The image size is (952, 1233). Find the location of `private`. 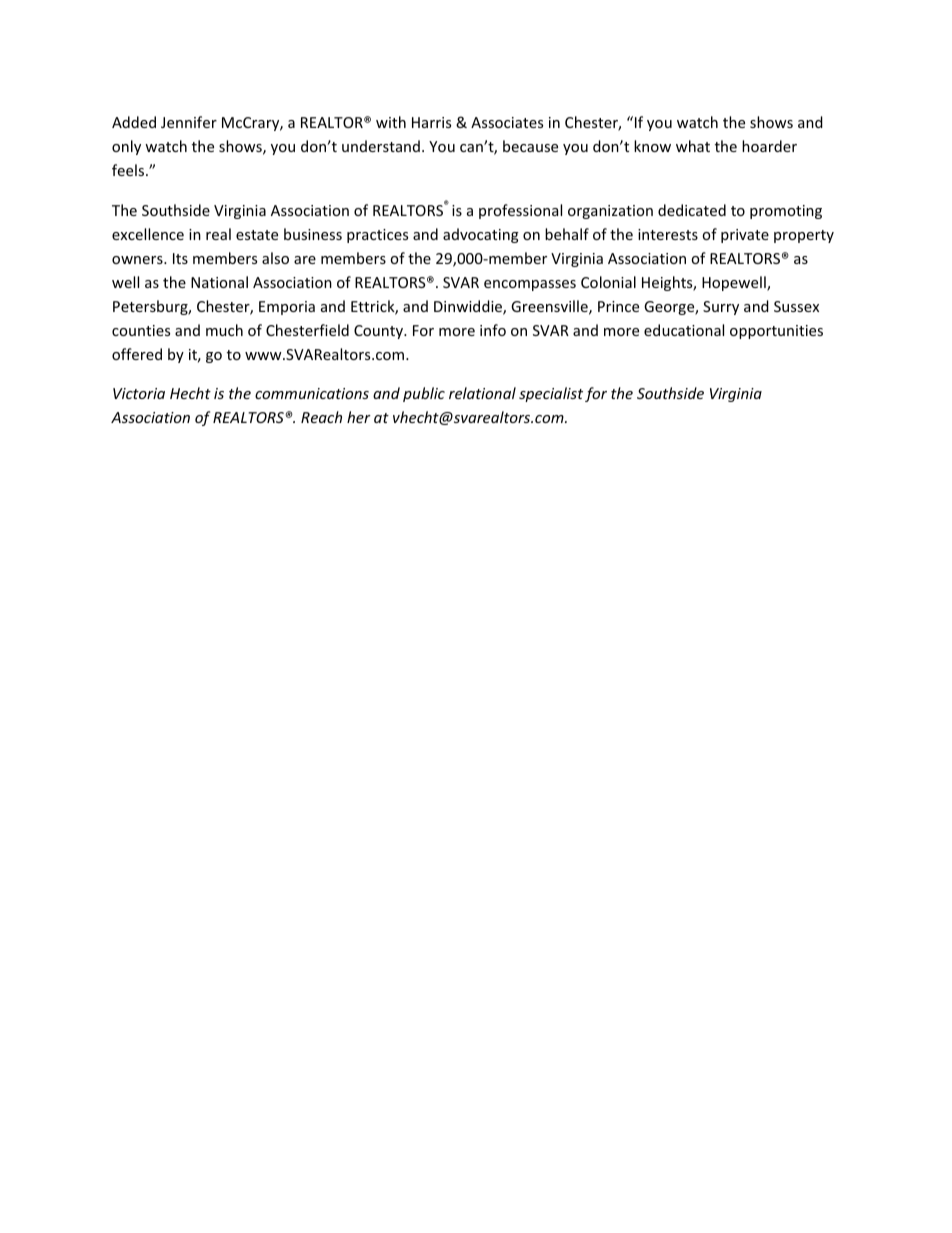

private is located at coordinates (745, 236).
